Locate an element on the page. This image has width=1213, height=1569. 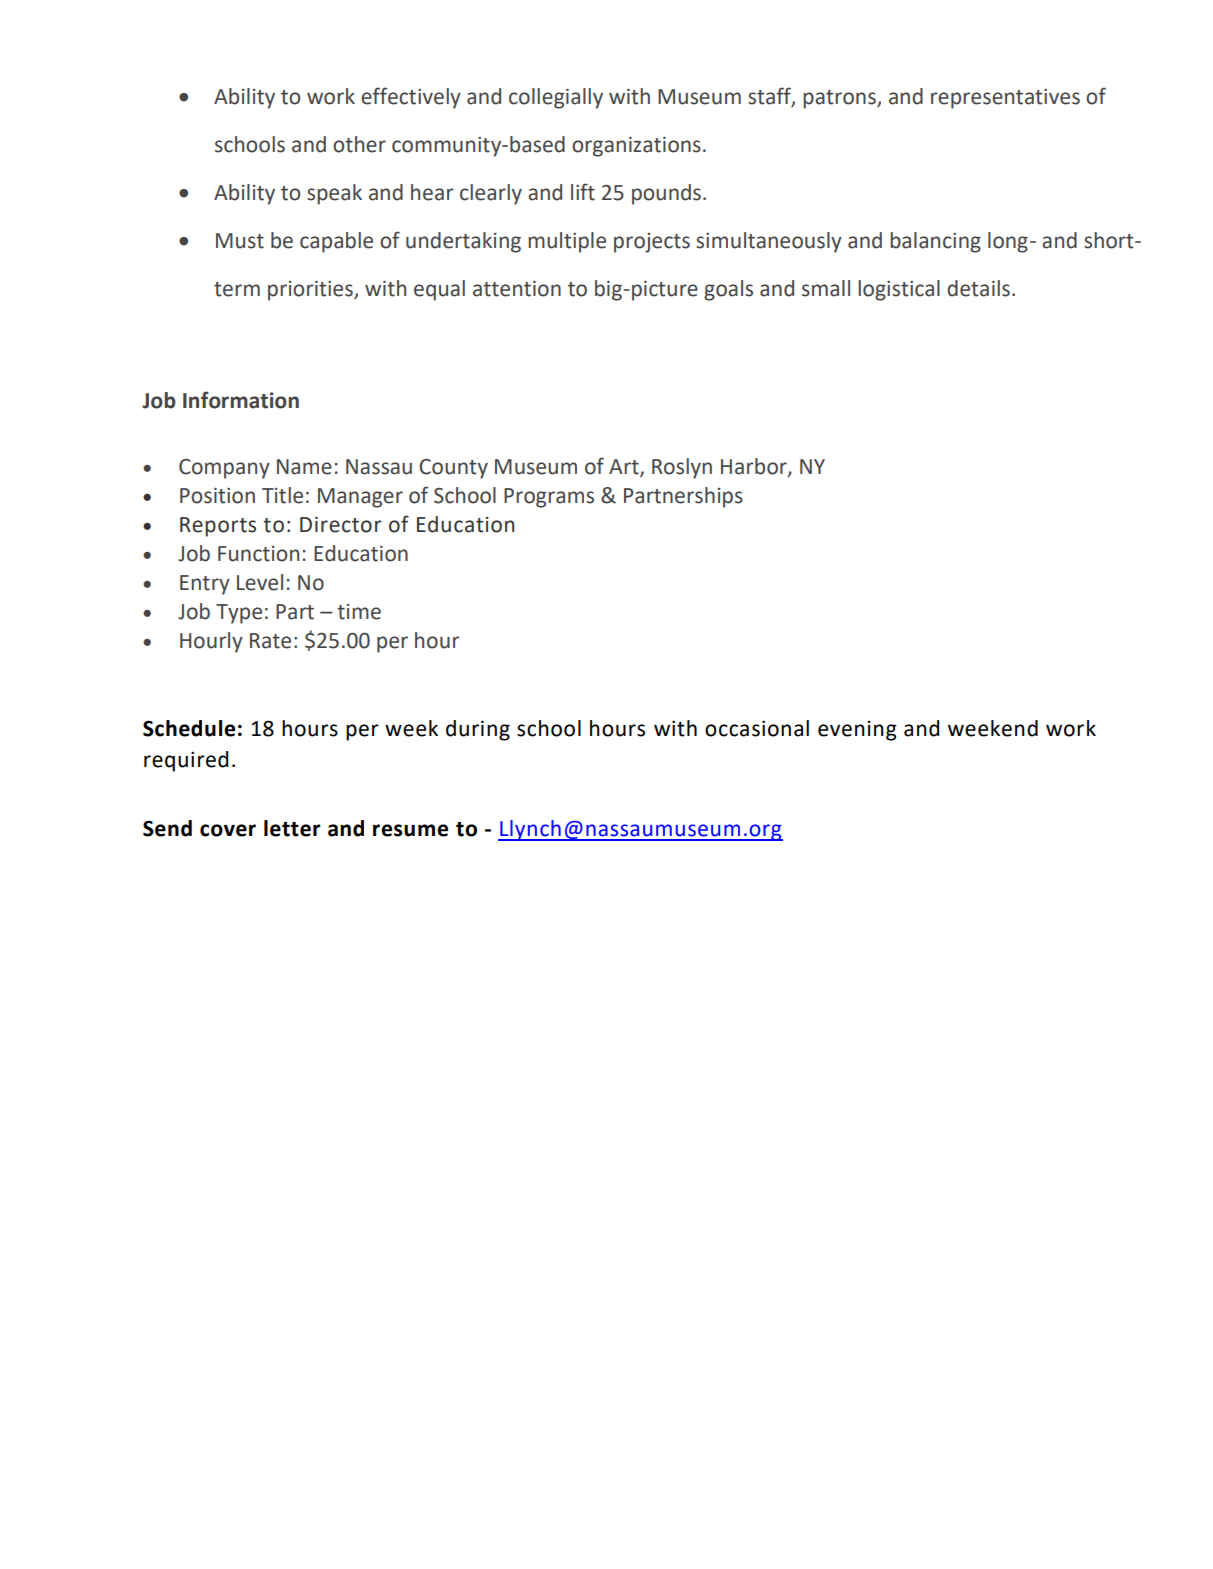
organizations is located at coordinates (636, 147).
